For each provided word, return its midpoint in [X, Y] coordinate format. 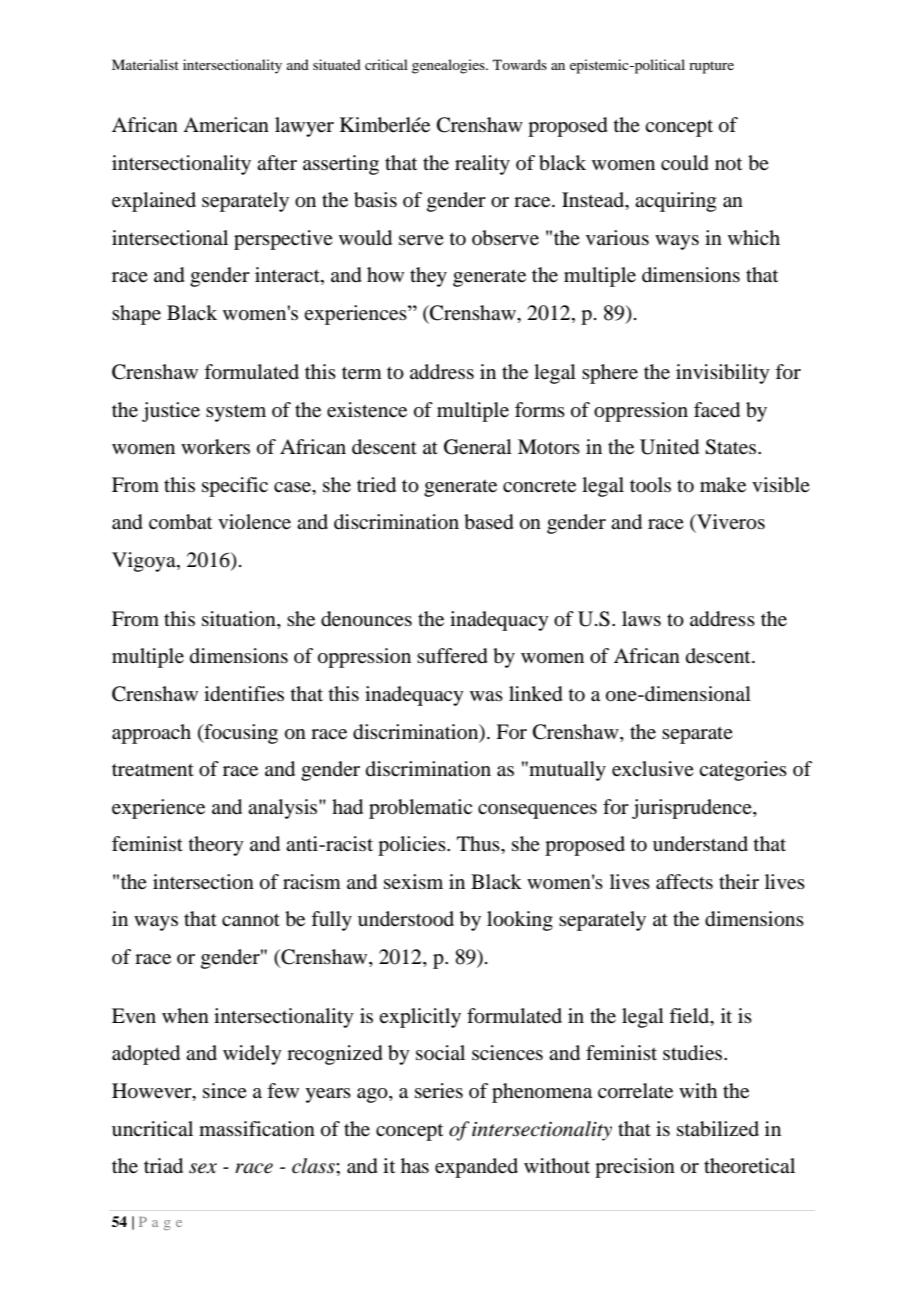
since [225, 1090]
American [226, 125]
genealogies [449, 66]
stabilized [718, 1129]
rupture [711, 67]
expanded [476, 1168]
